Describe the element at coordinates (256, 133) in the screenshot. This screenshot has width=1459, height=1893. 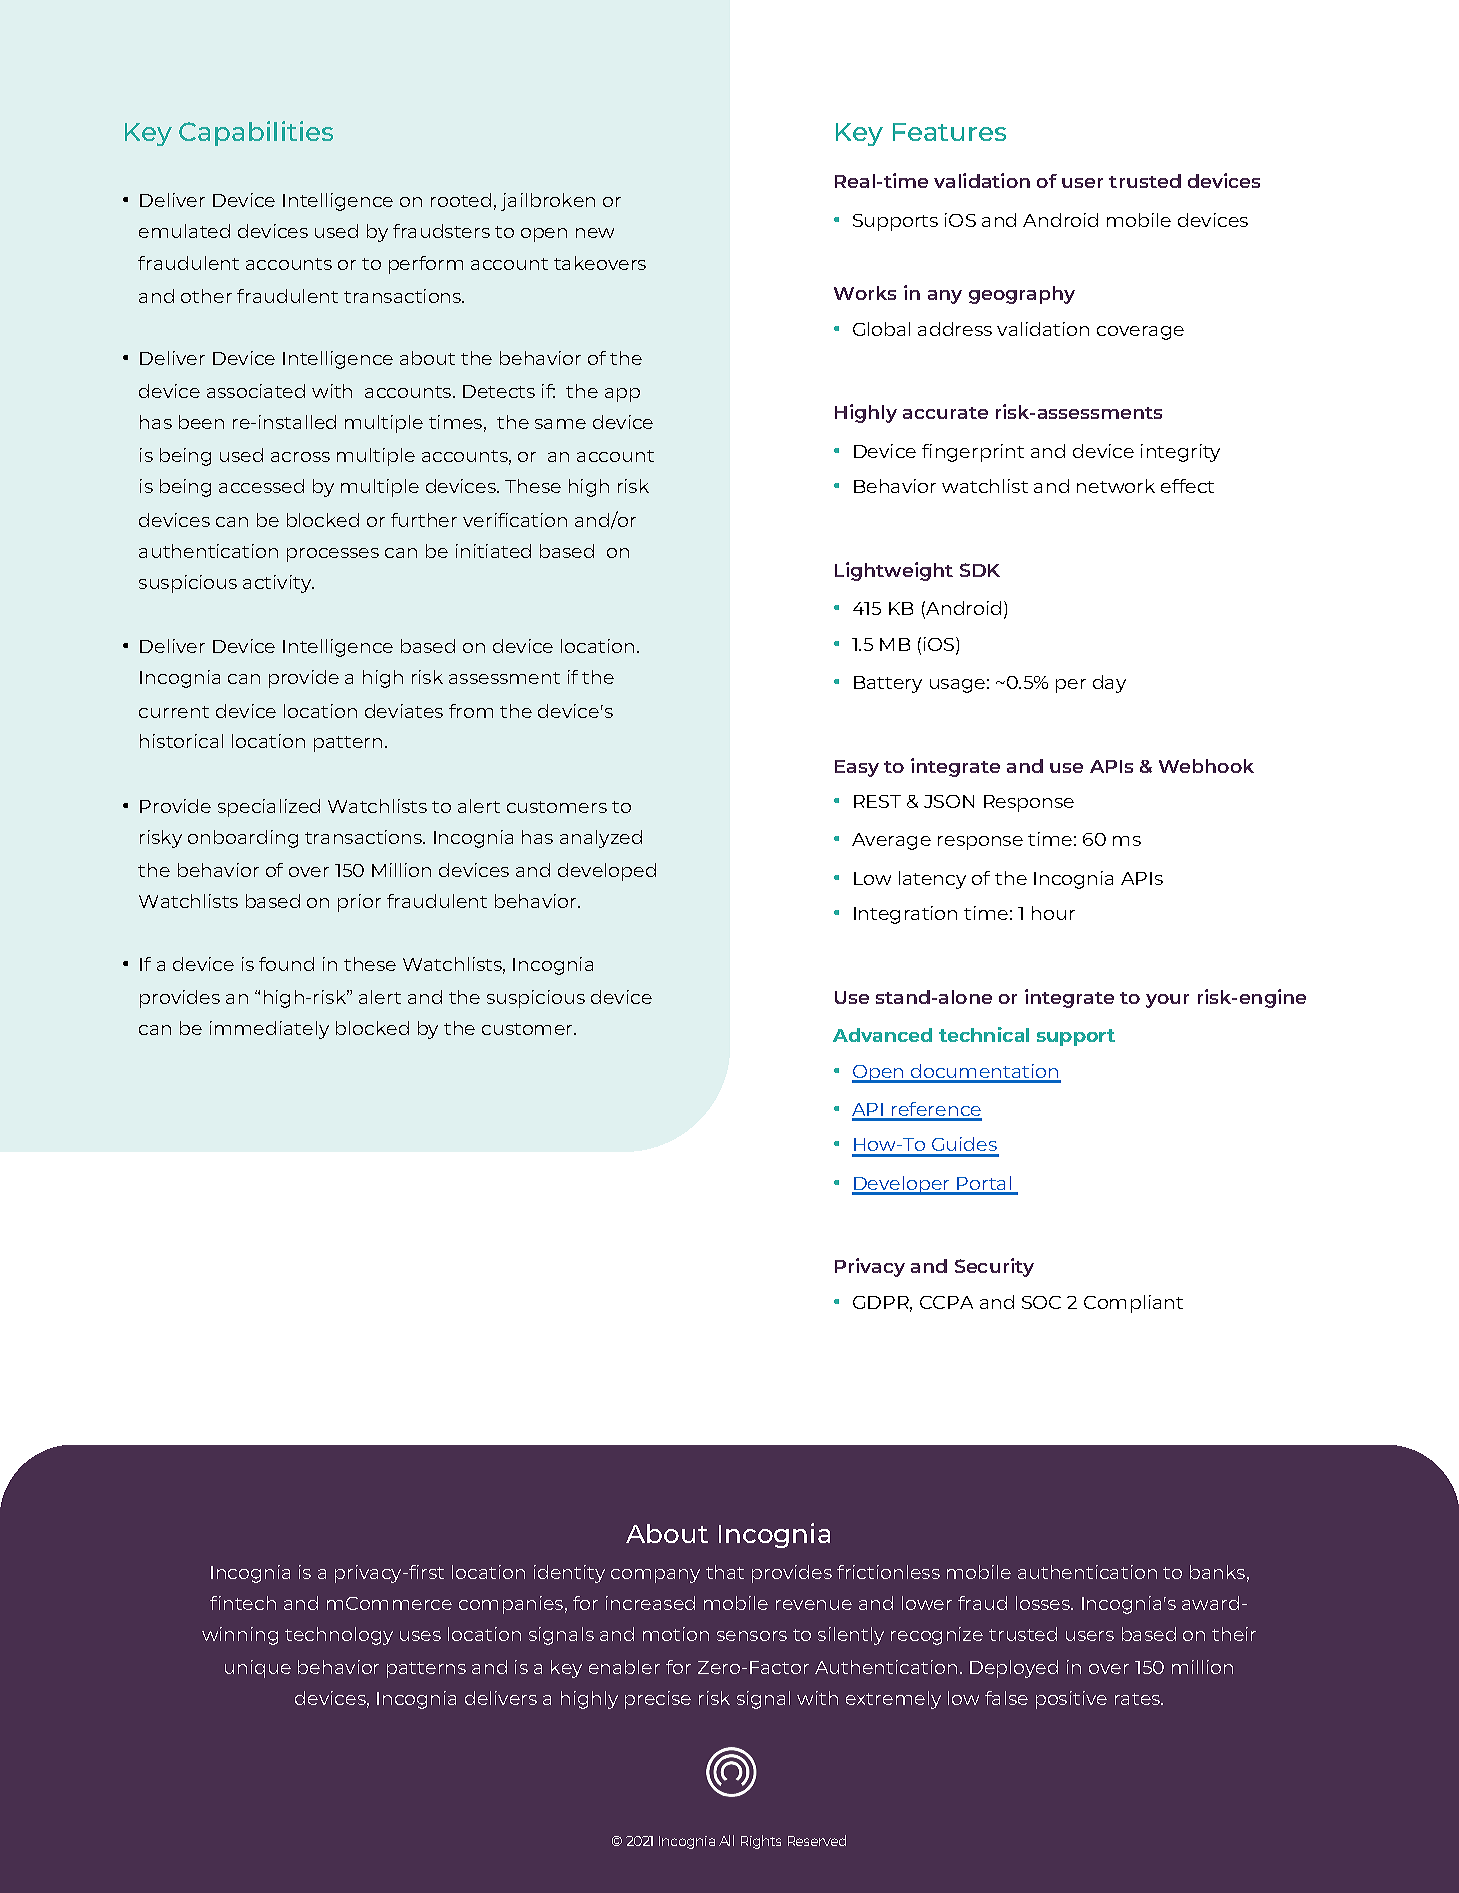
I see `Capabilities` at that location.
